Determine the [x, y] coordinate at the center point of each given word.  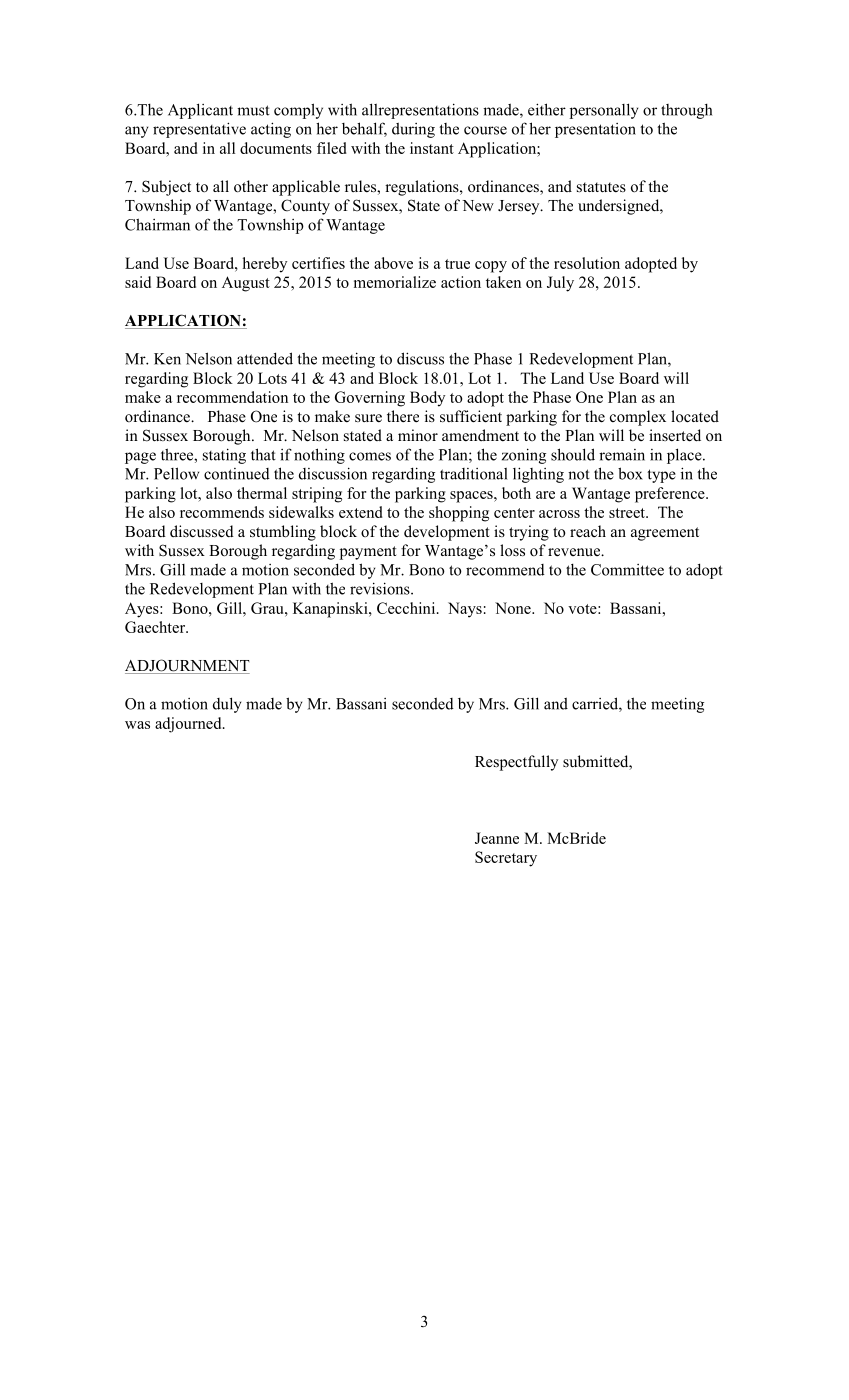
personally [604, 111]
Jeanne [497, 838]
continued [237, 474]
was [137, 725]
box [630, 473]
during [413, 130]
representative [199, 130]
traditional [474, 474]
